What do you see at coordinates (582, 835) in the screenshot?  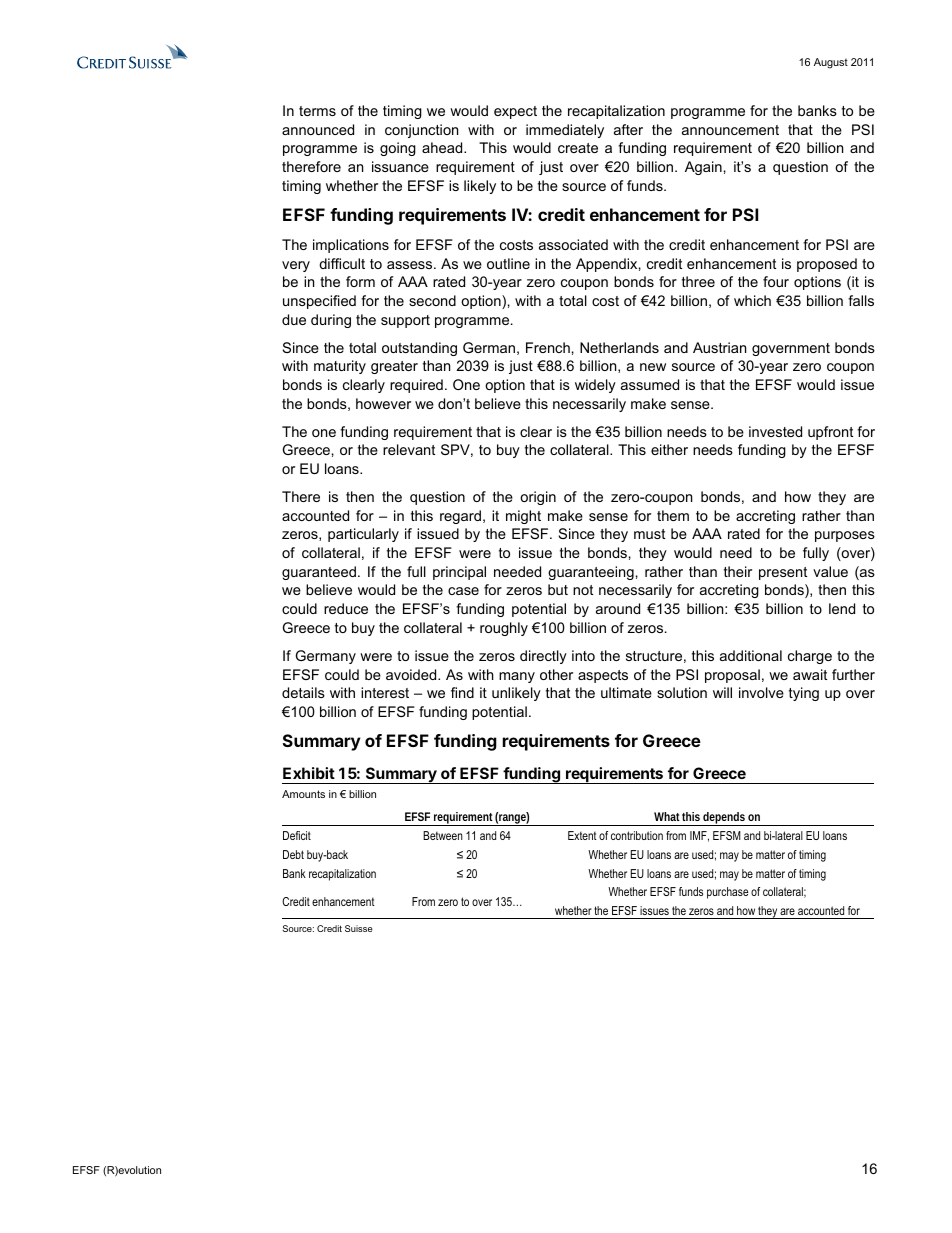 I see `Extent` at bounding box center [582, 835].
